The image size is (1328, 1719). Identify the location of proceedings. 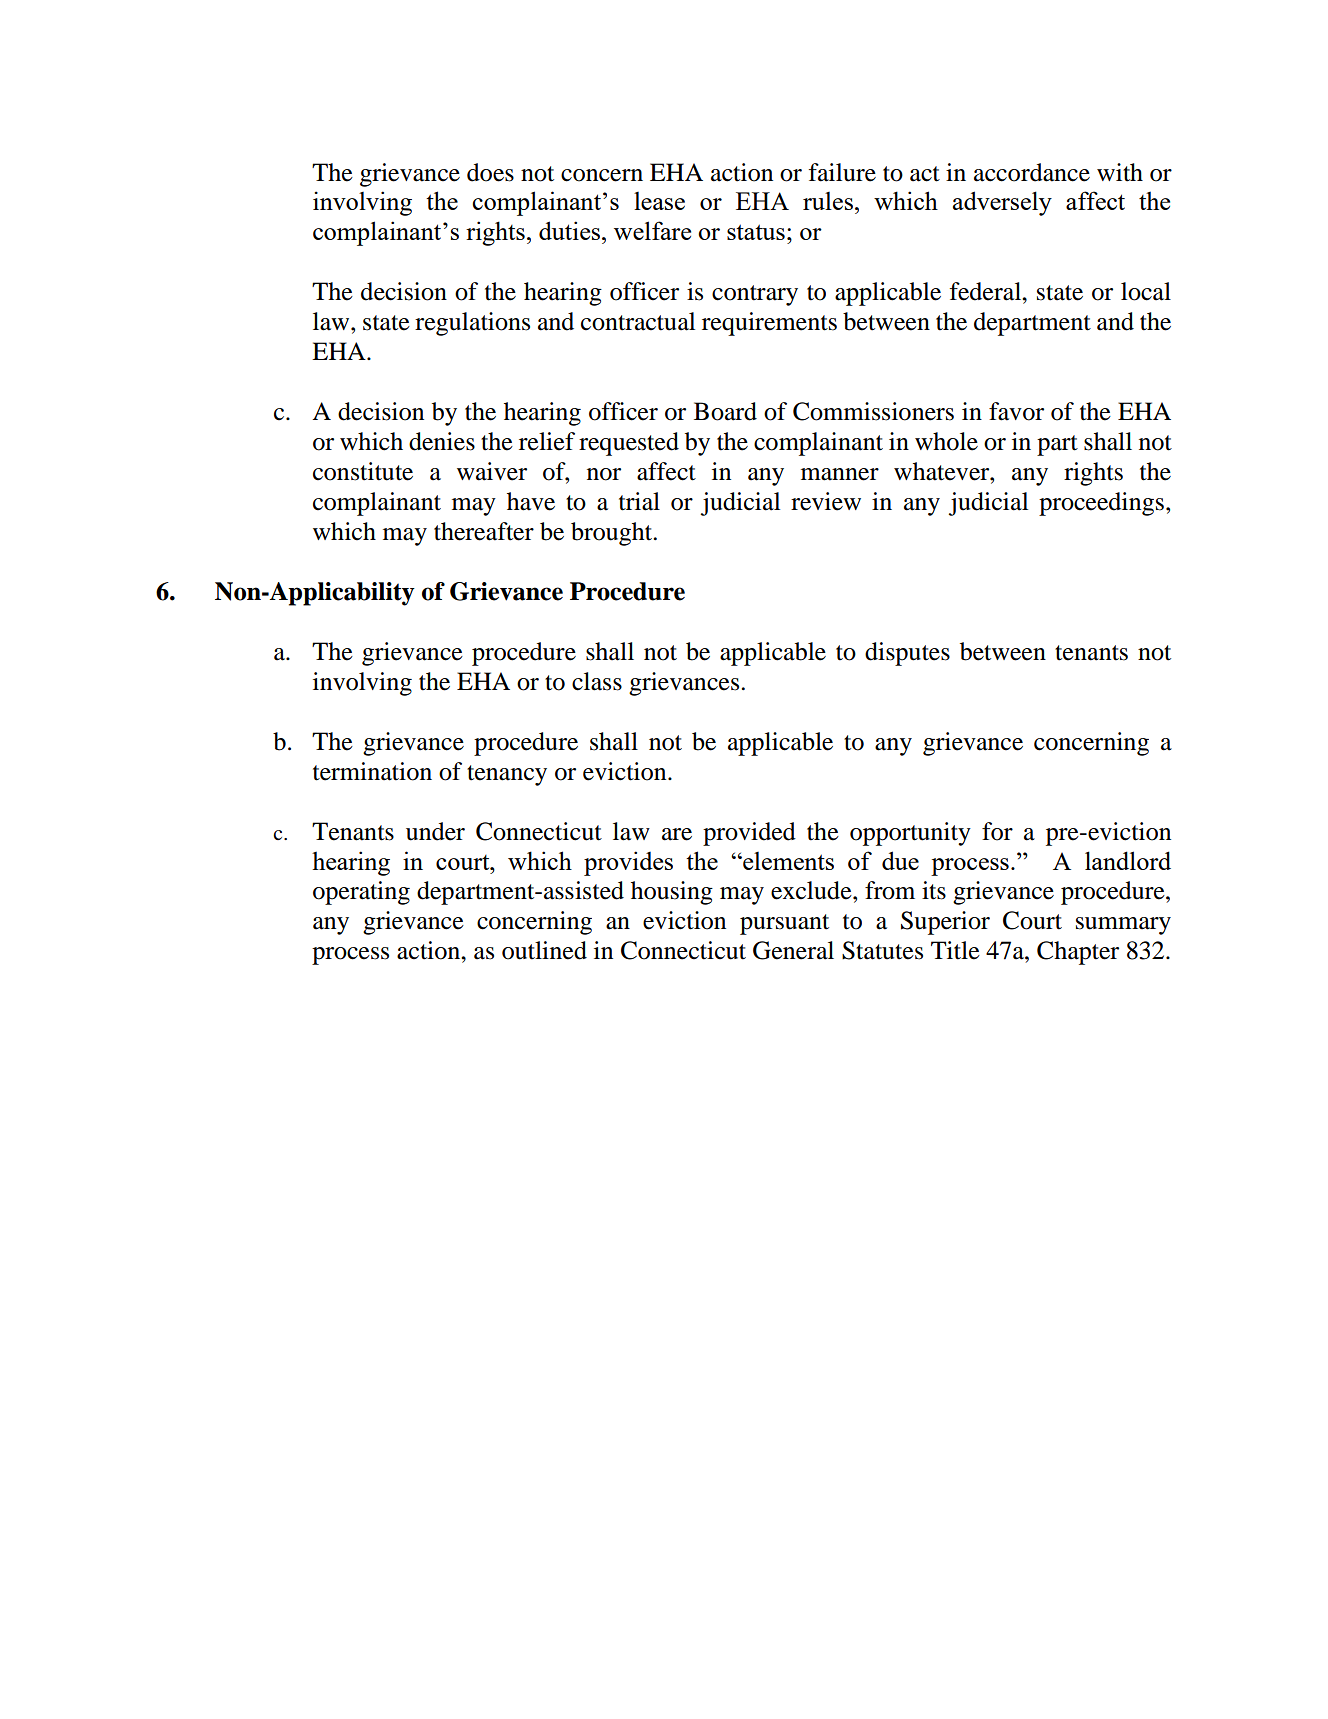
(1101, 504).
